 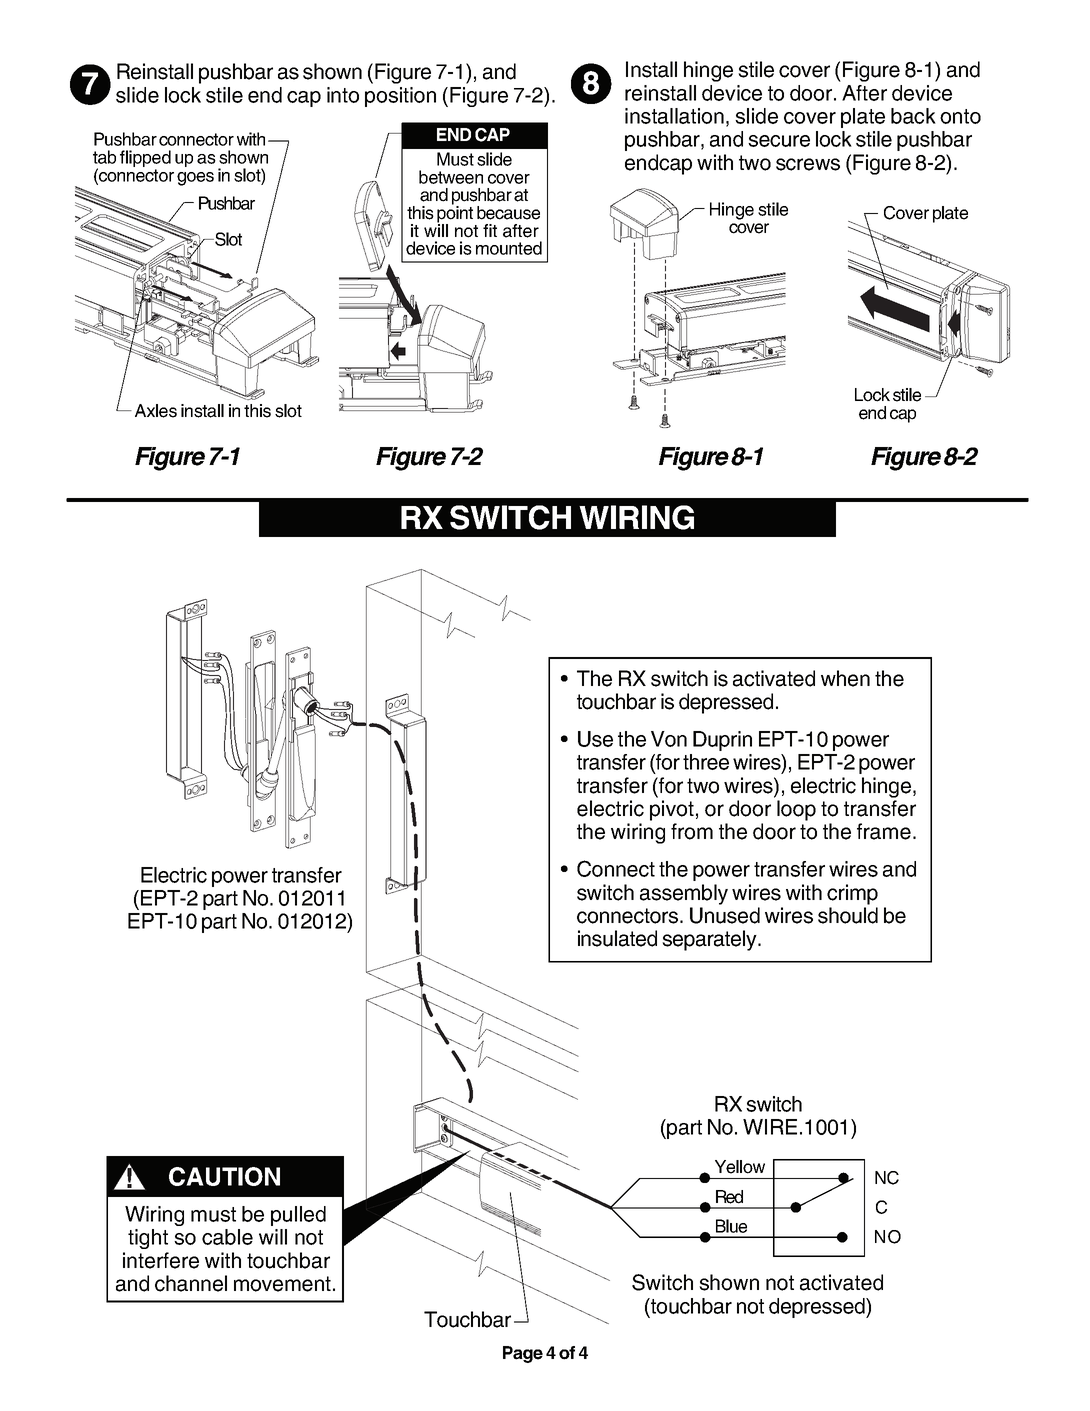 What do you see at coordinates (617, 938) in the image?
I see `insulated` at bounding box center [617, 938].
